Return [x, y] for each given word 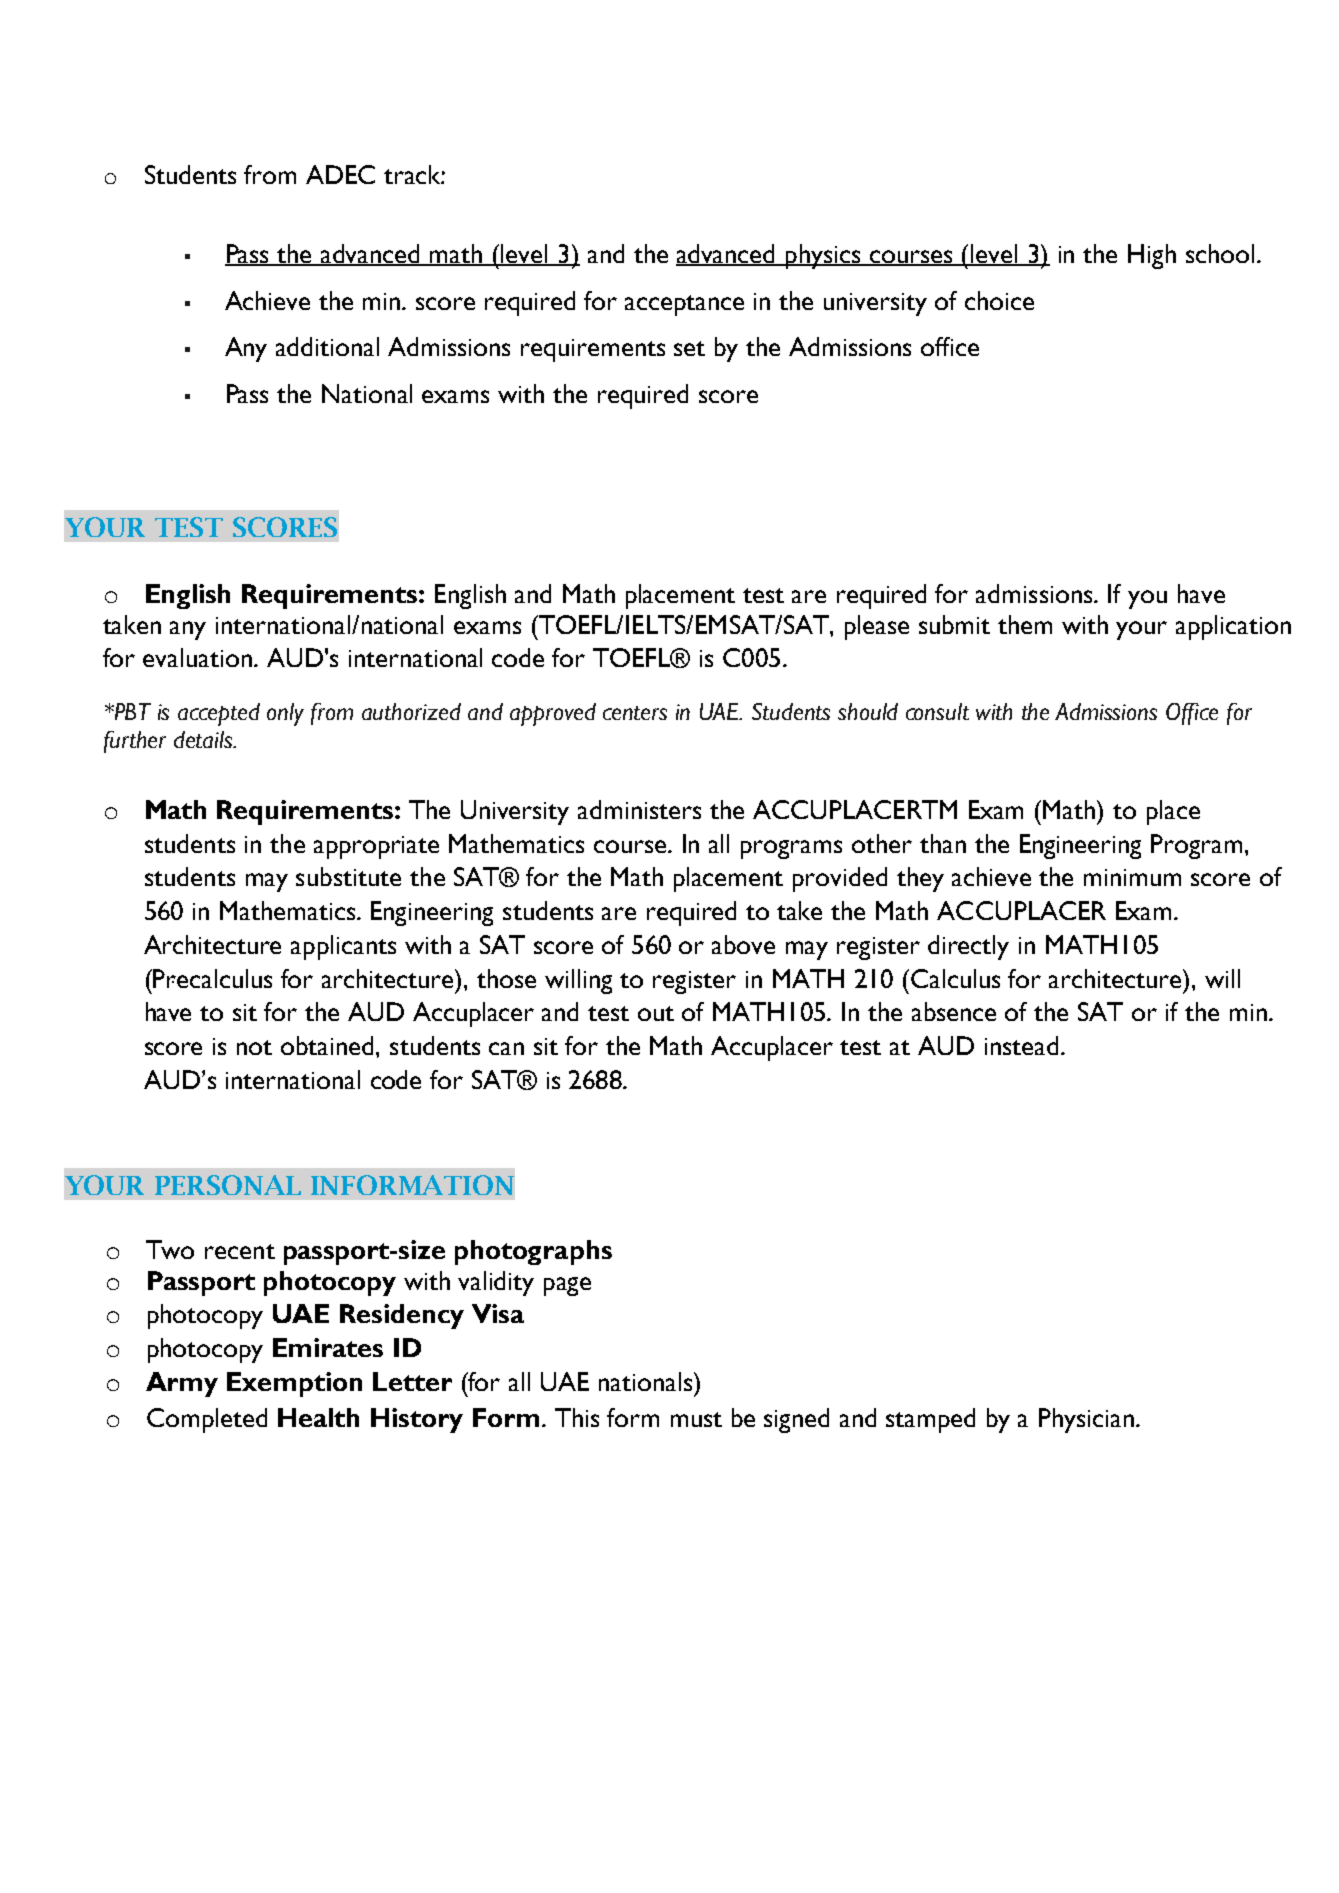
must [696, 1419]
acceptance [684, 305]
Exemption [294, 1384]
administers [639, 809]
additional [327, 346]
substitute [348, 876]
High [1152, 256]
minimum [1132, 877]
